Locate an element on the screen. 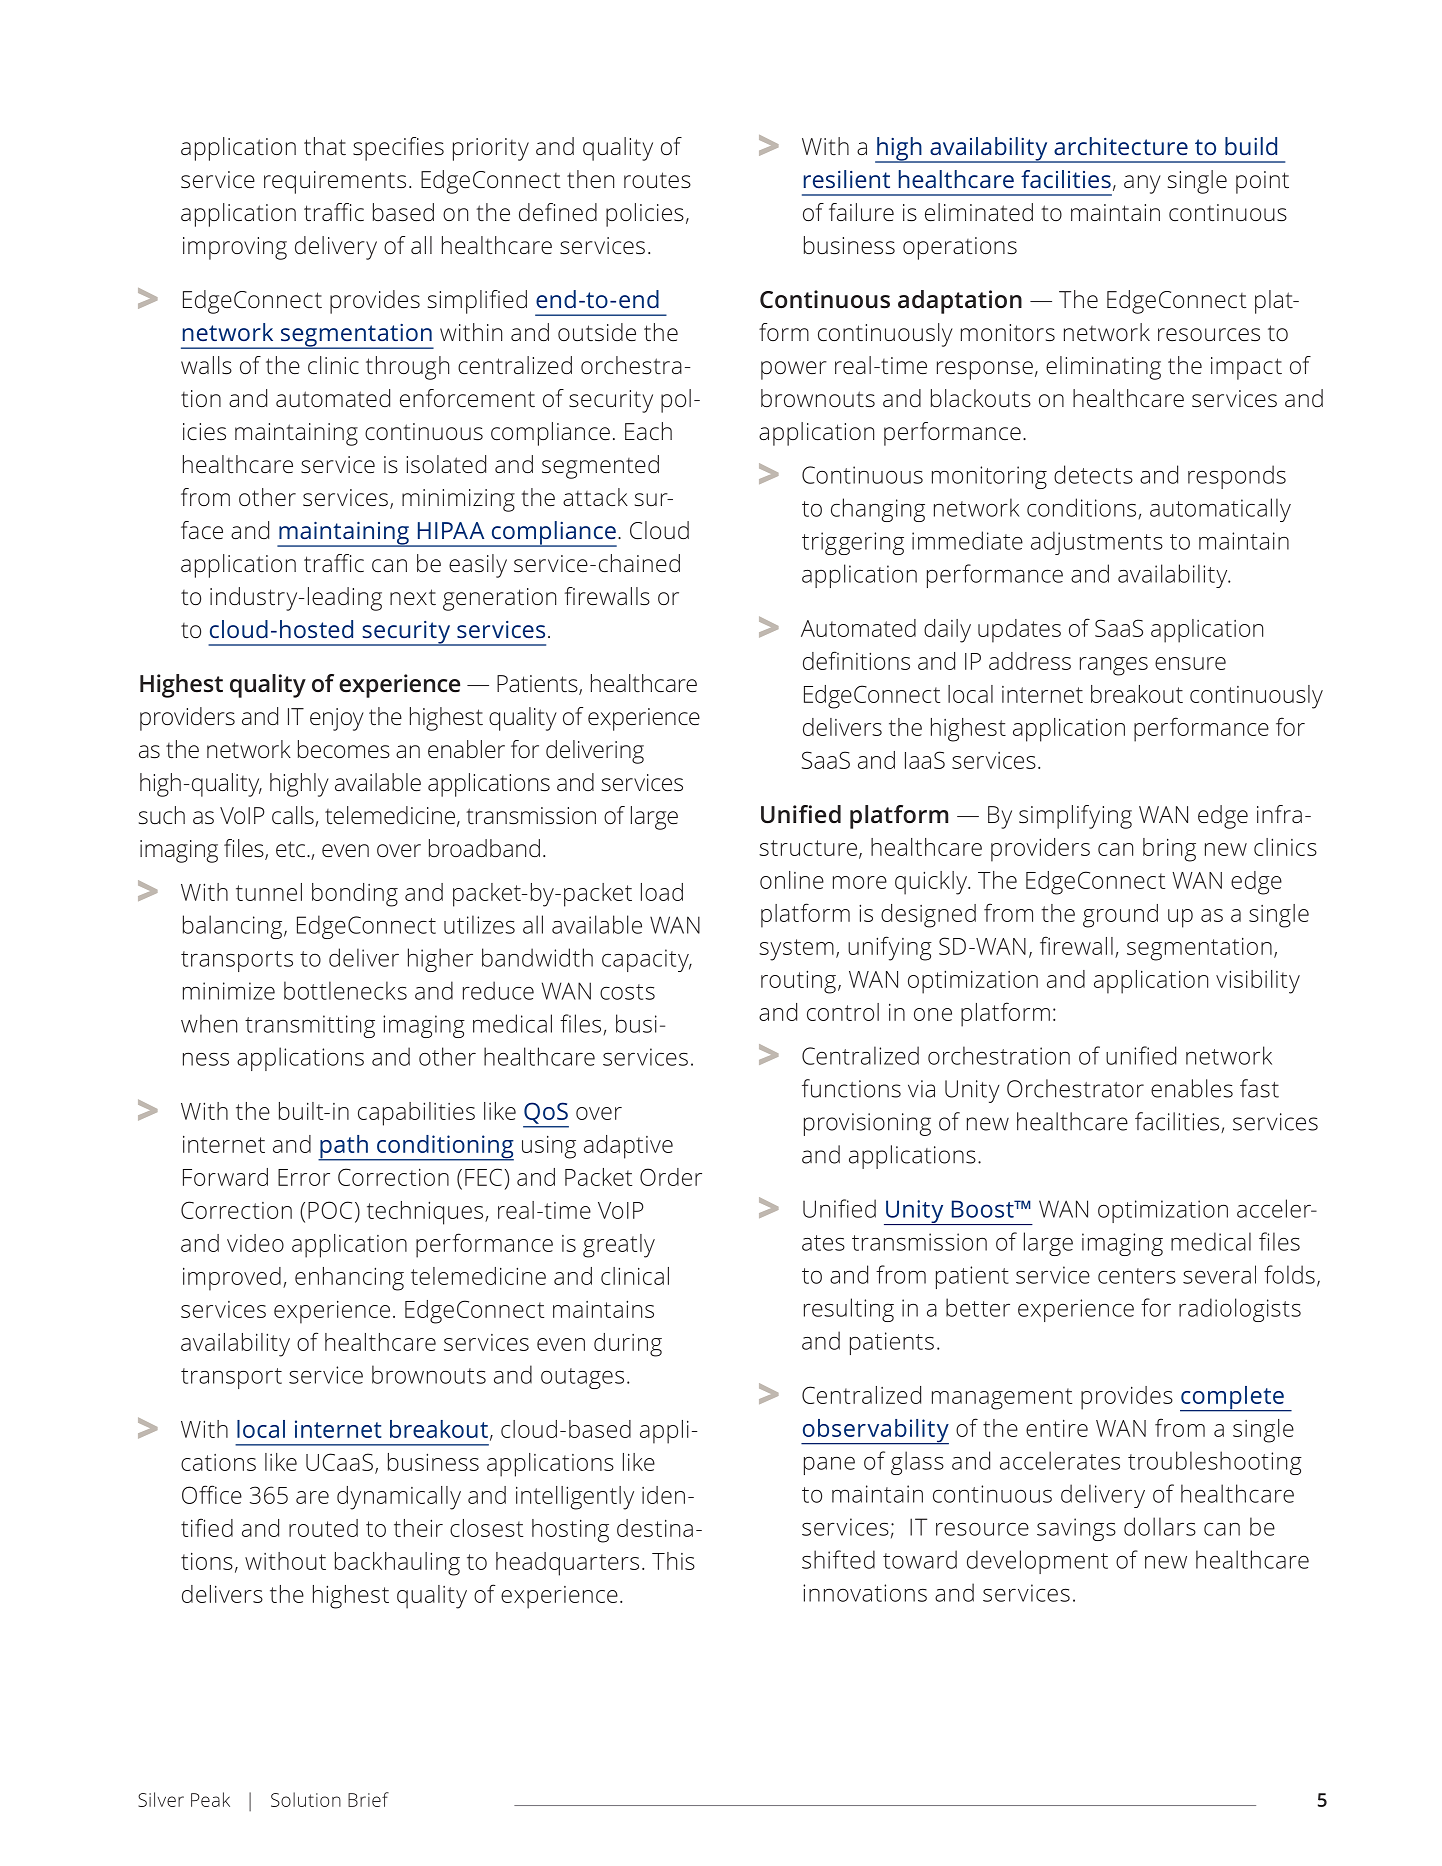 The image size is (1442, 1866). video is located at coordinates (255, 1243).
